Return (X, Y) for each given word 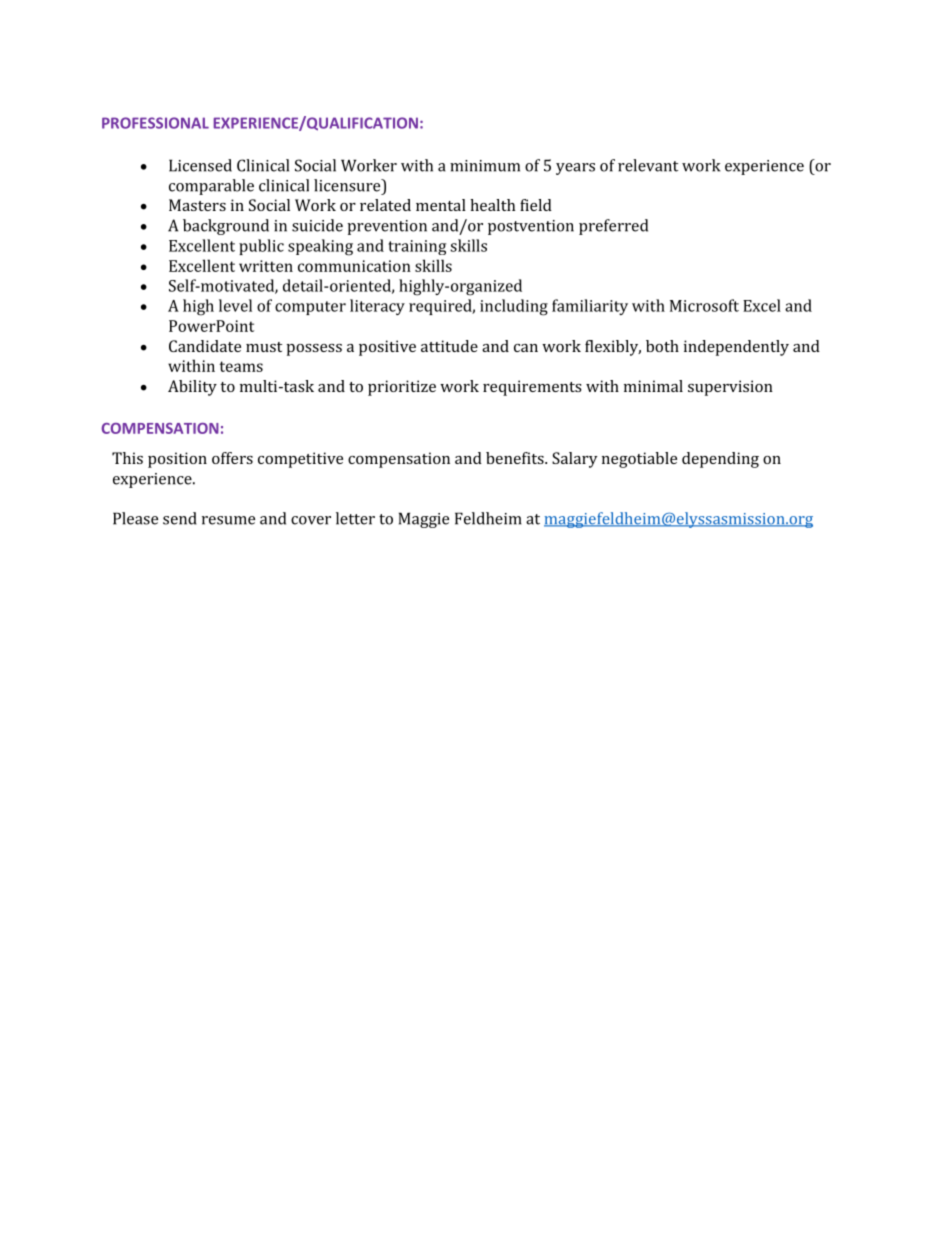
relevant (648, 165)
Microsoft (704, 305)
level (235, 305)
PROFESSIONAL (155, 123)
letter (355, 518)
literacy (377, 307)
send (180, 518)
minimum (485, 166)
